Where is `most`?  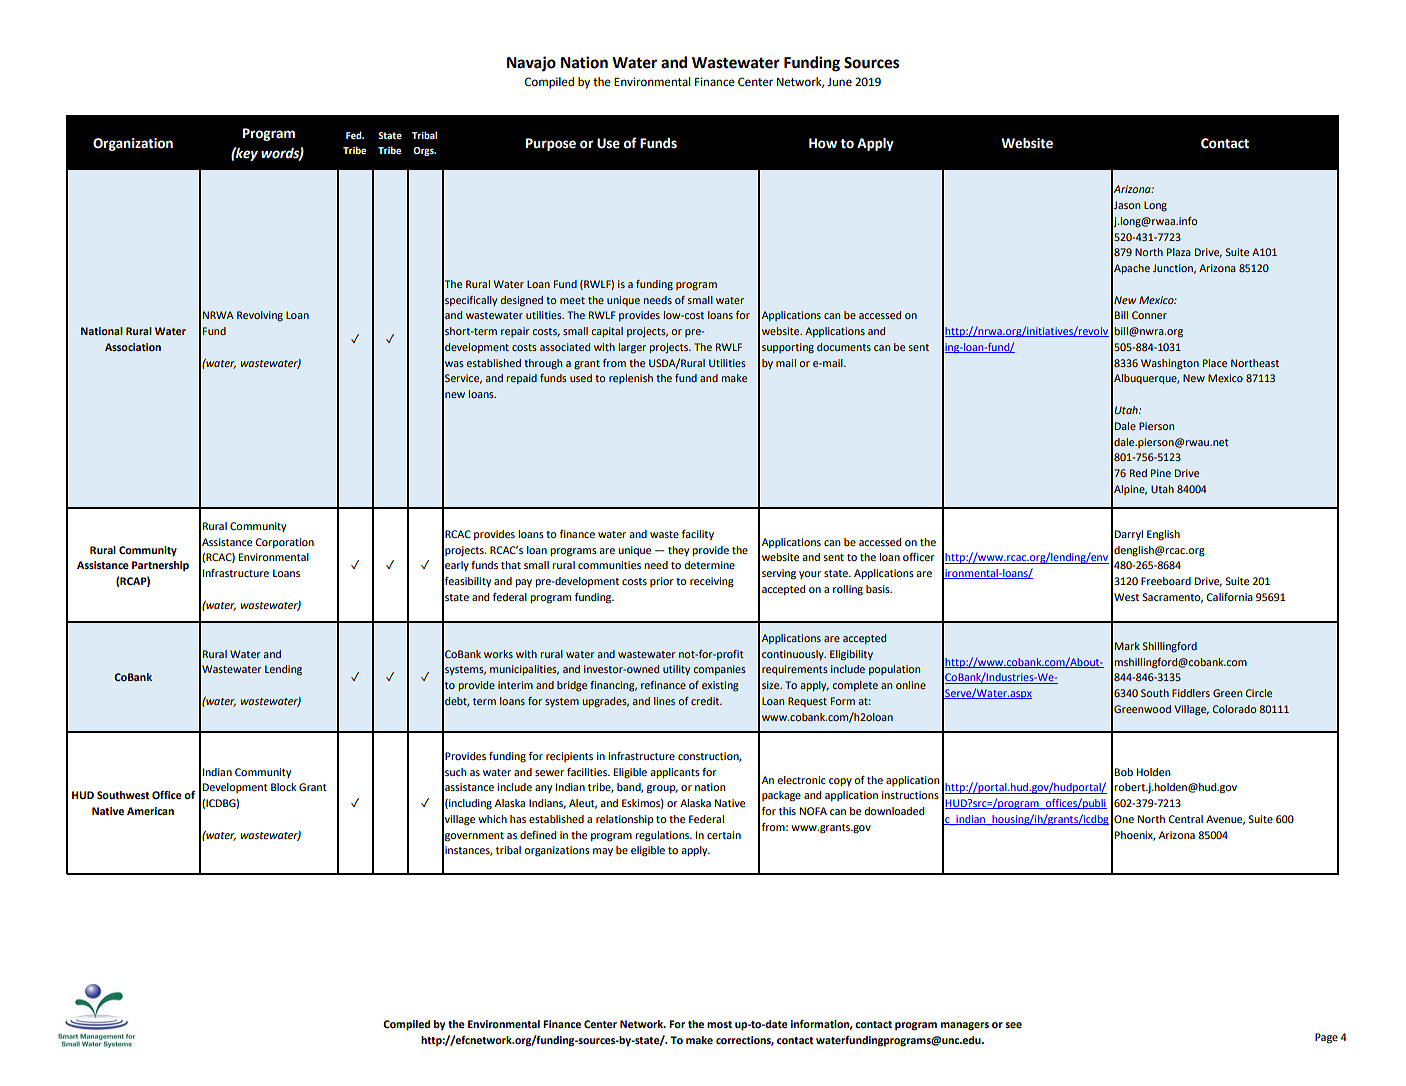 most is located at coordinates (719, 1024).
